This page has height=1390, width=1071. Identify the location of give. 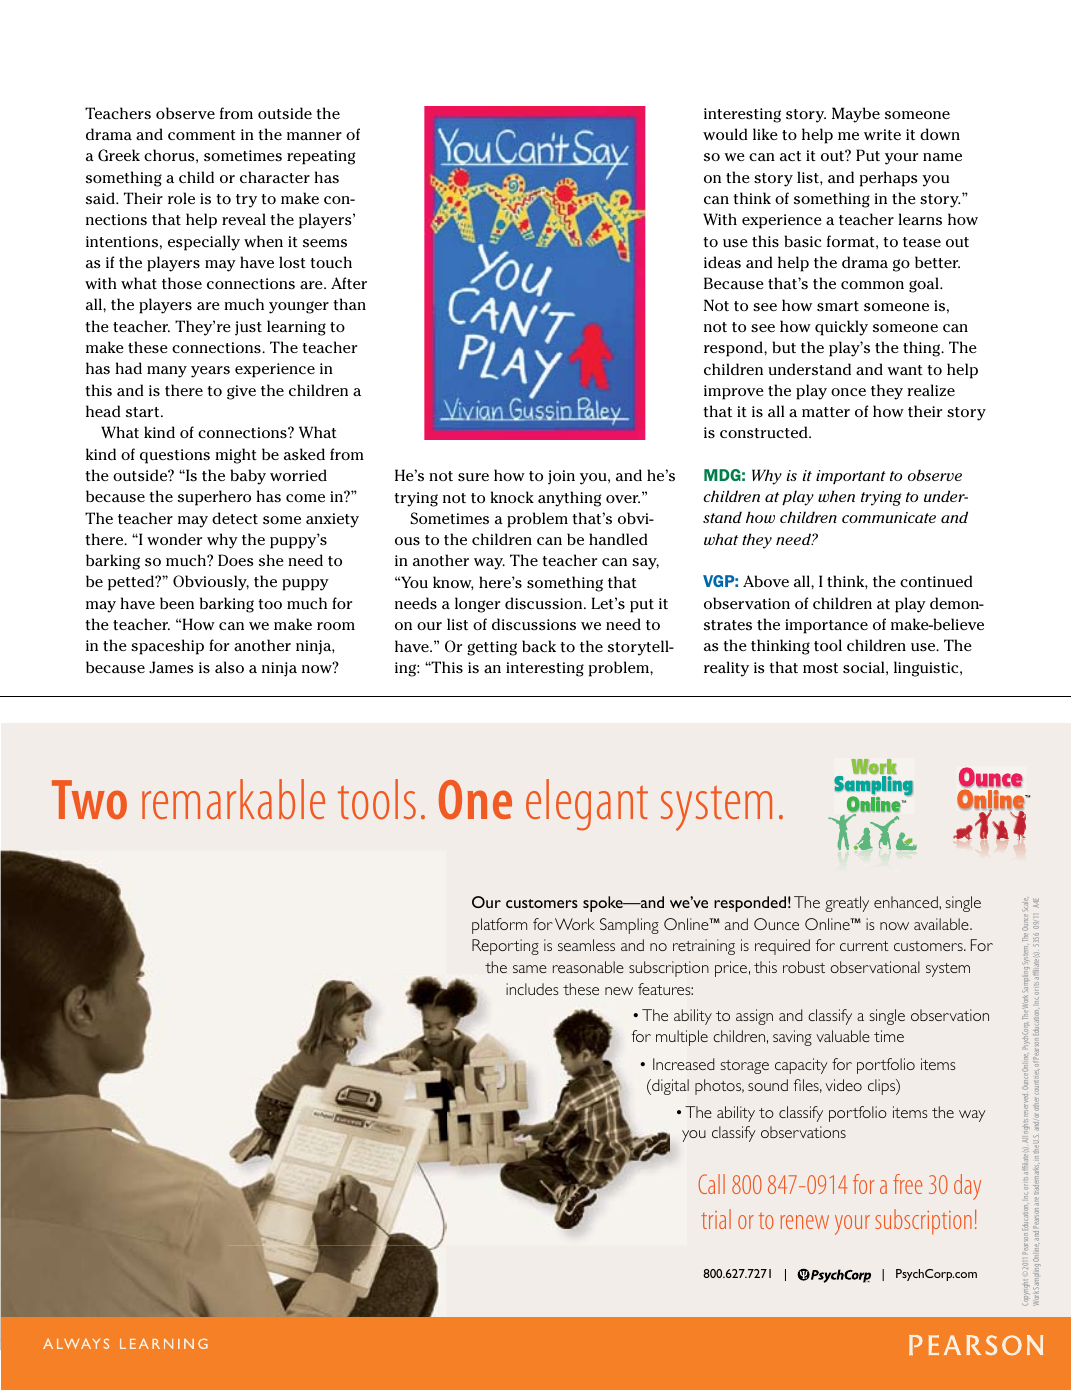
(241, 392).
